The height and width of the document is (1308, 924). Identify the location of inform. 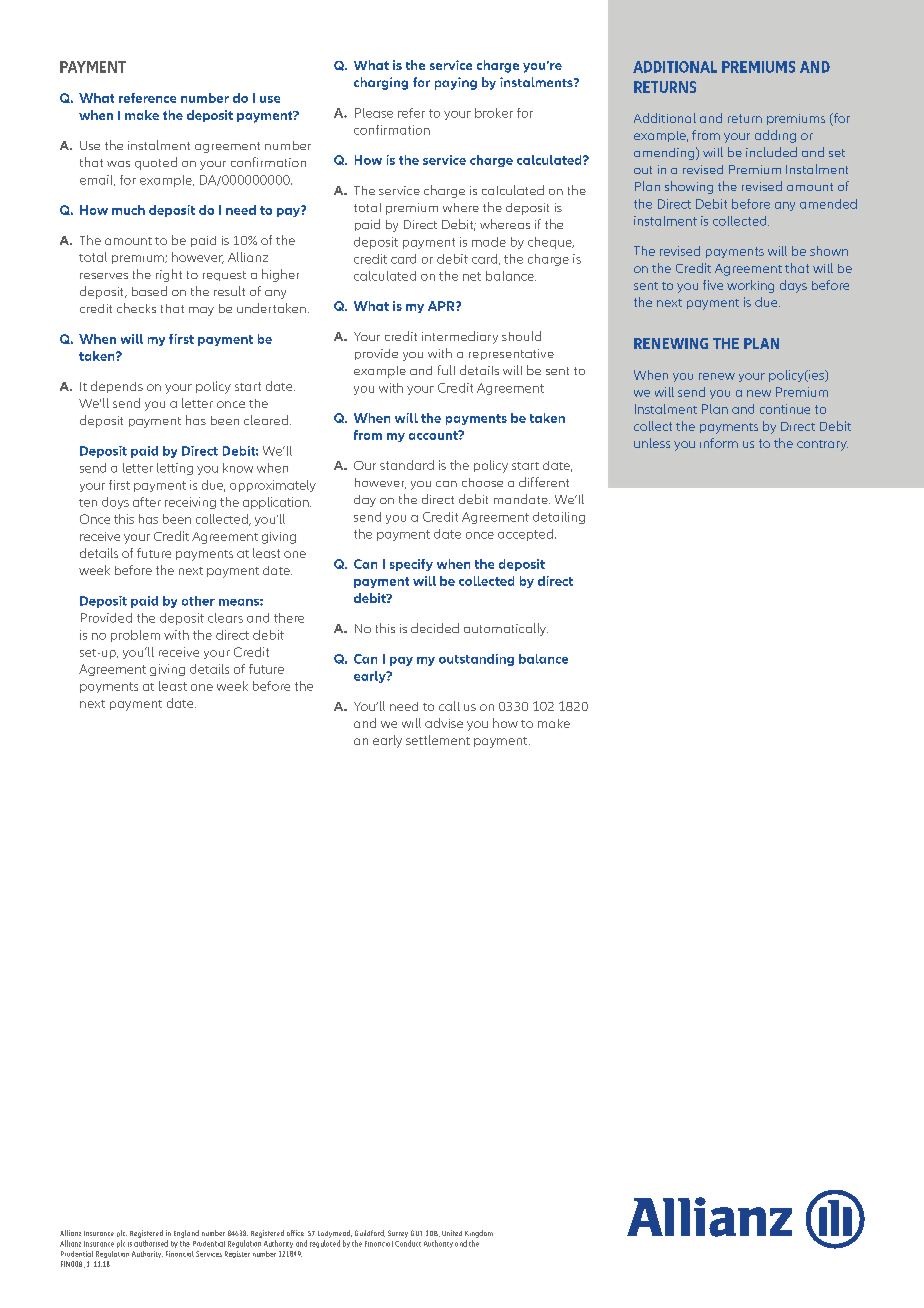
(719, 443).
